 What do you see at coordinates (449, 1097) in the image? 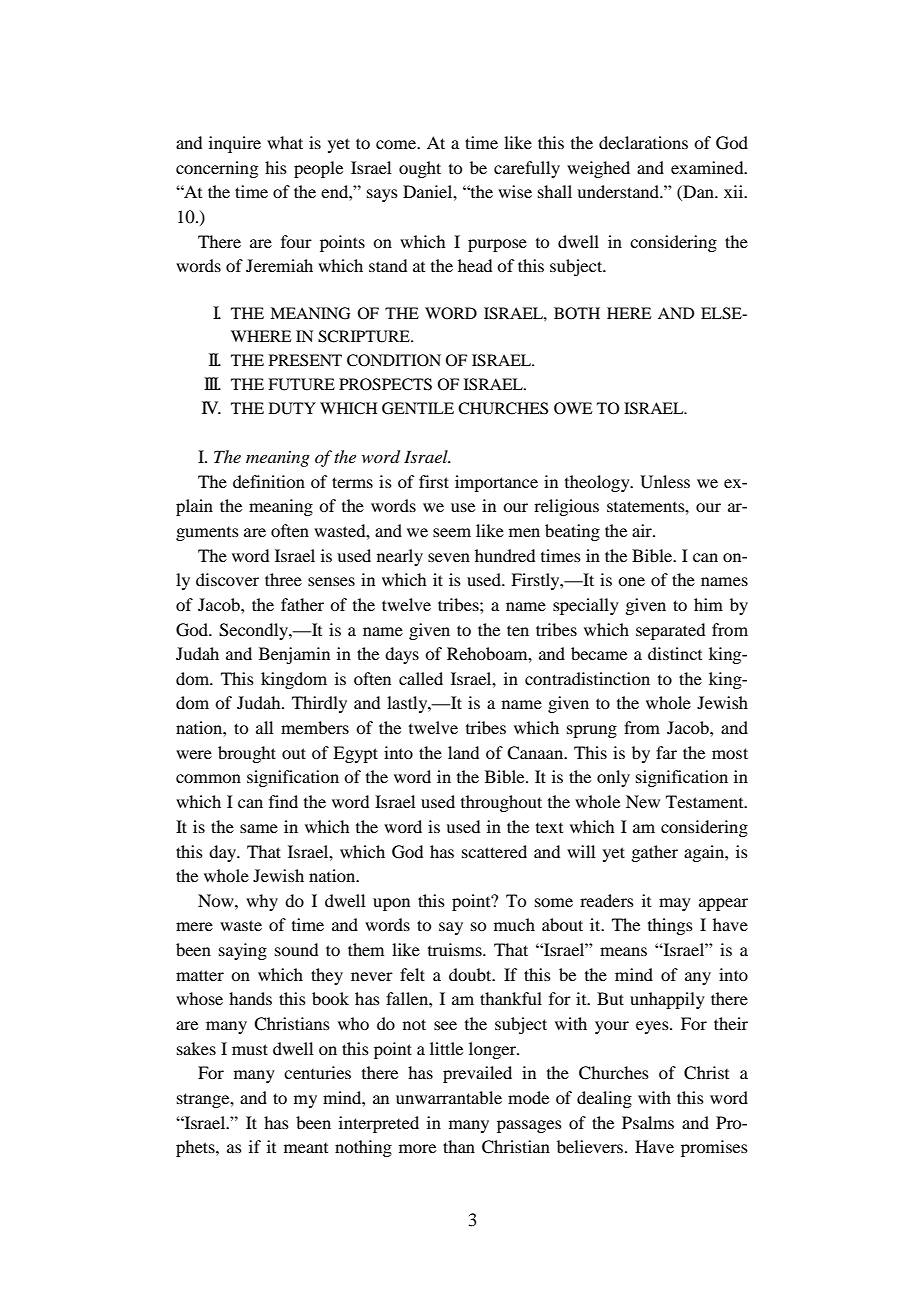
I see `unwarrantable` at bounding box center [449, 1097].
